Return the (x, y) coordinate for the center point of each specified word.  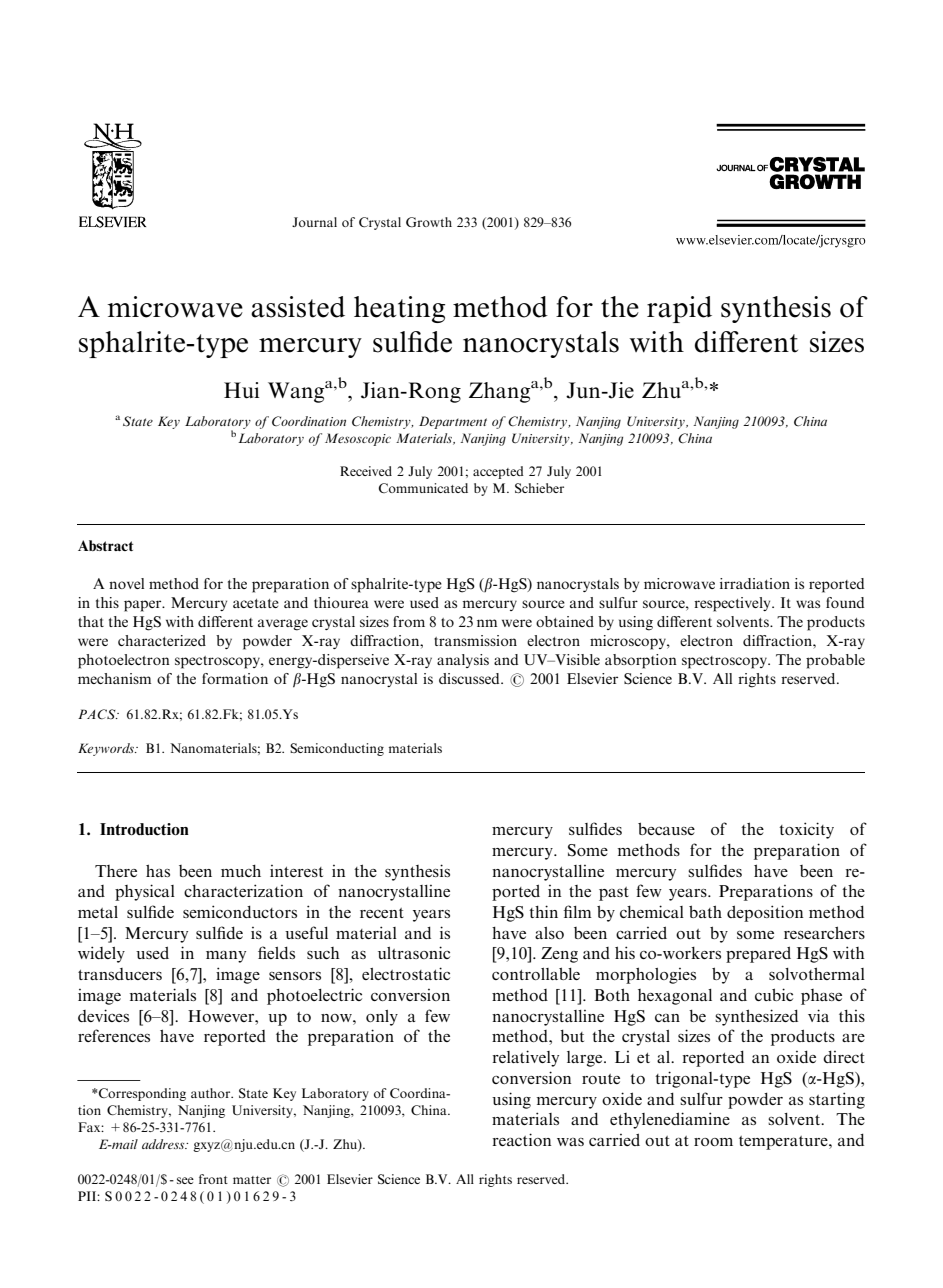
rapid (679, 309)
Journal (314, 222)
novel (126, 583)
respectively (733, 604)
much (241, 871)
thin (543, 911)
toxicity (806, 830)
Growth (429, 222)
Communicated (423, 488)
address (164, 1144)
